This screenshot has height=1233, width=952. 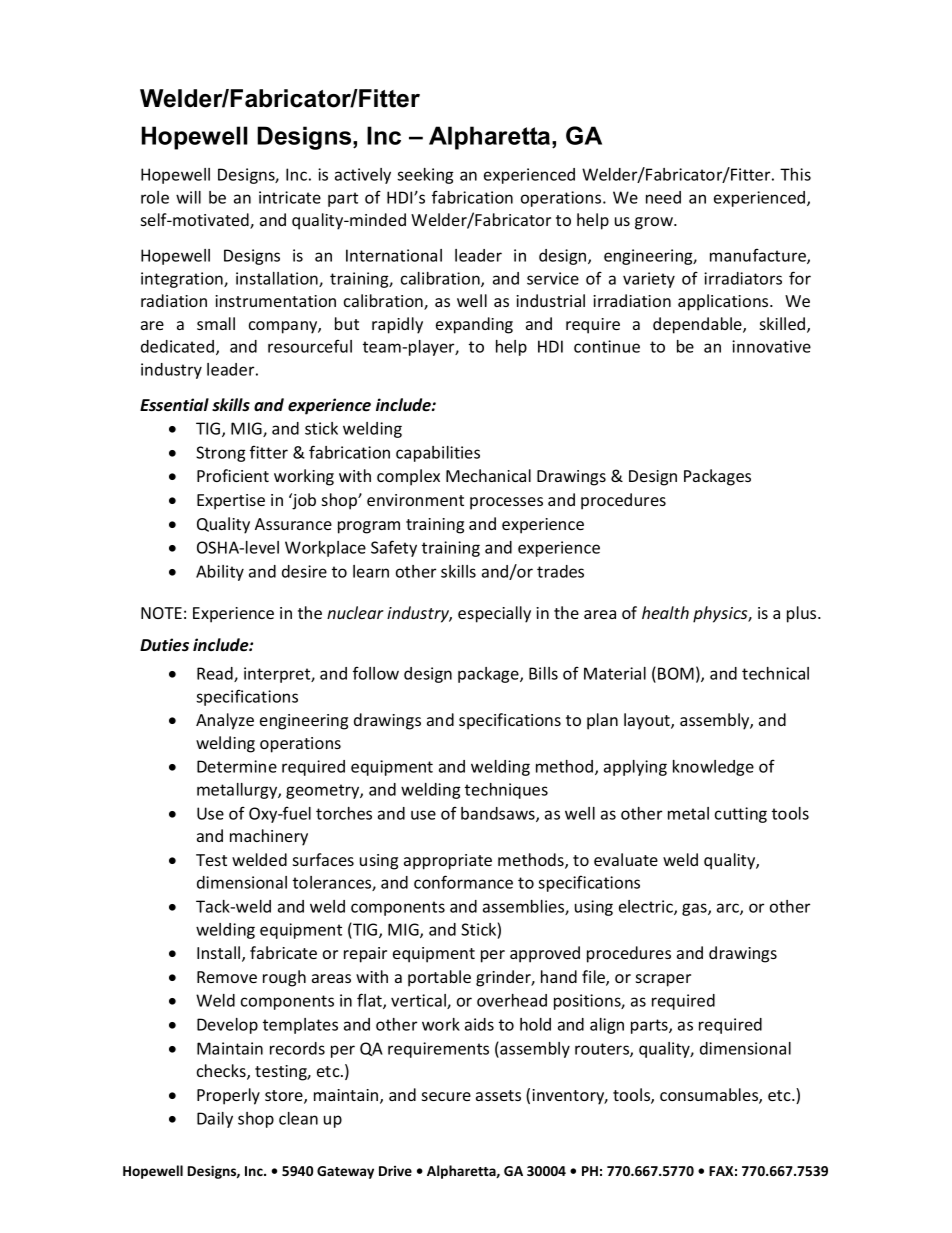 What do you see at coordinates (506, 503) in the screenshot?
I see `processes` at bounding box center [506, 503].
